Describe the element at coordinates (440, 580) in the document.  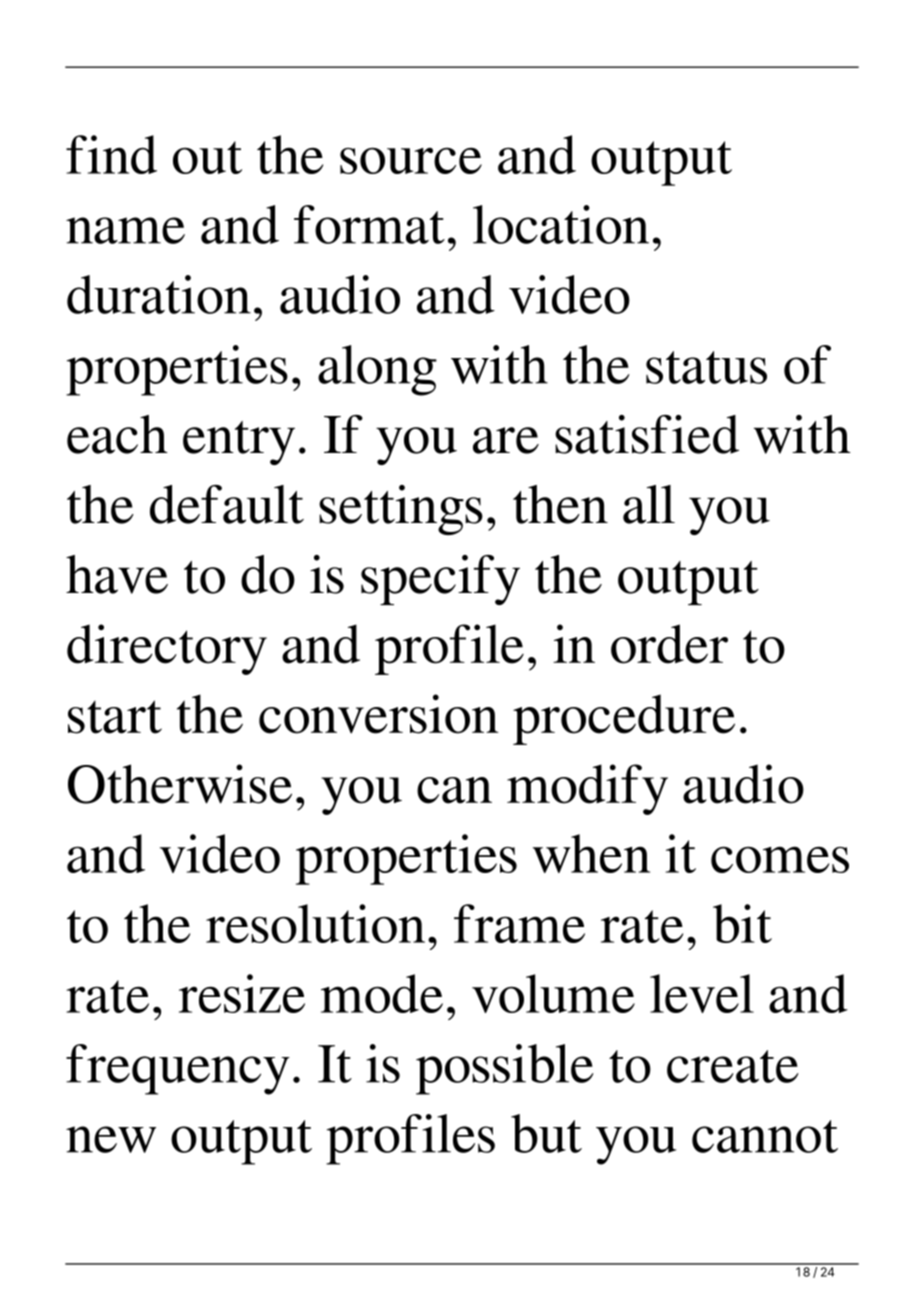
I see `specify` at that location.
